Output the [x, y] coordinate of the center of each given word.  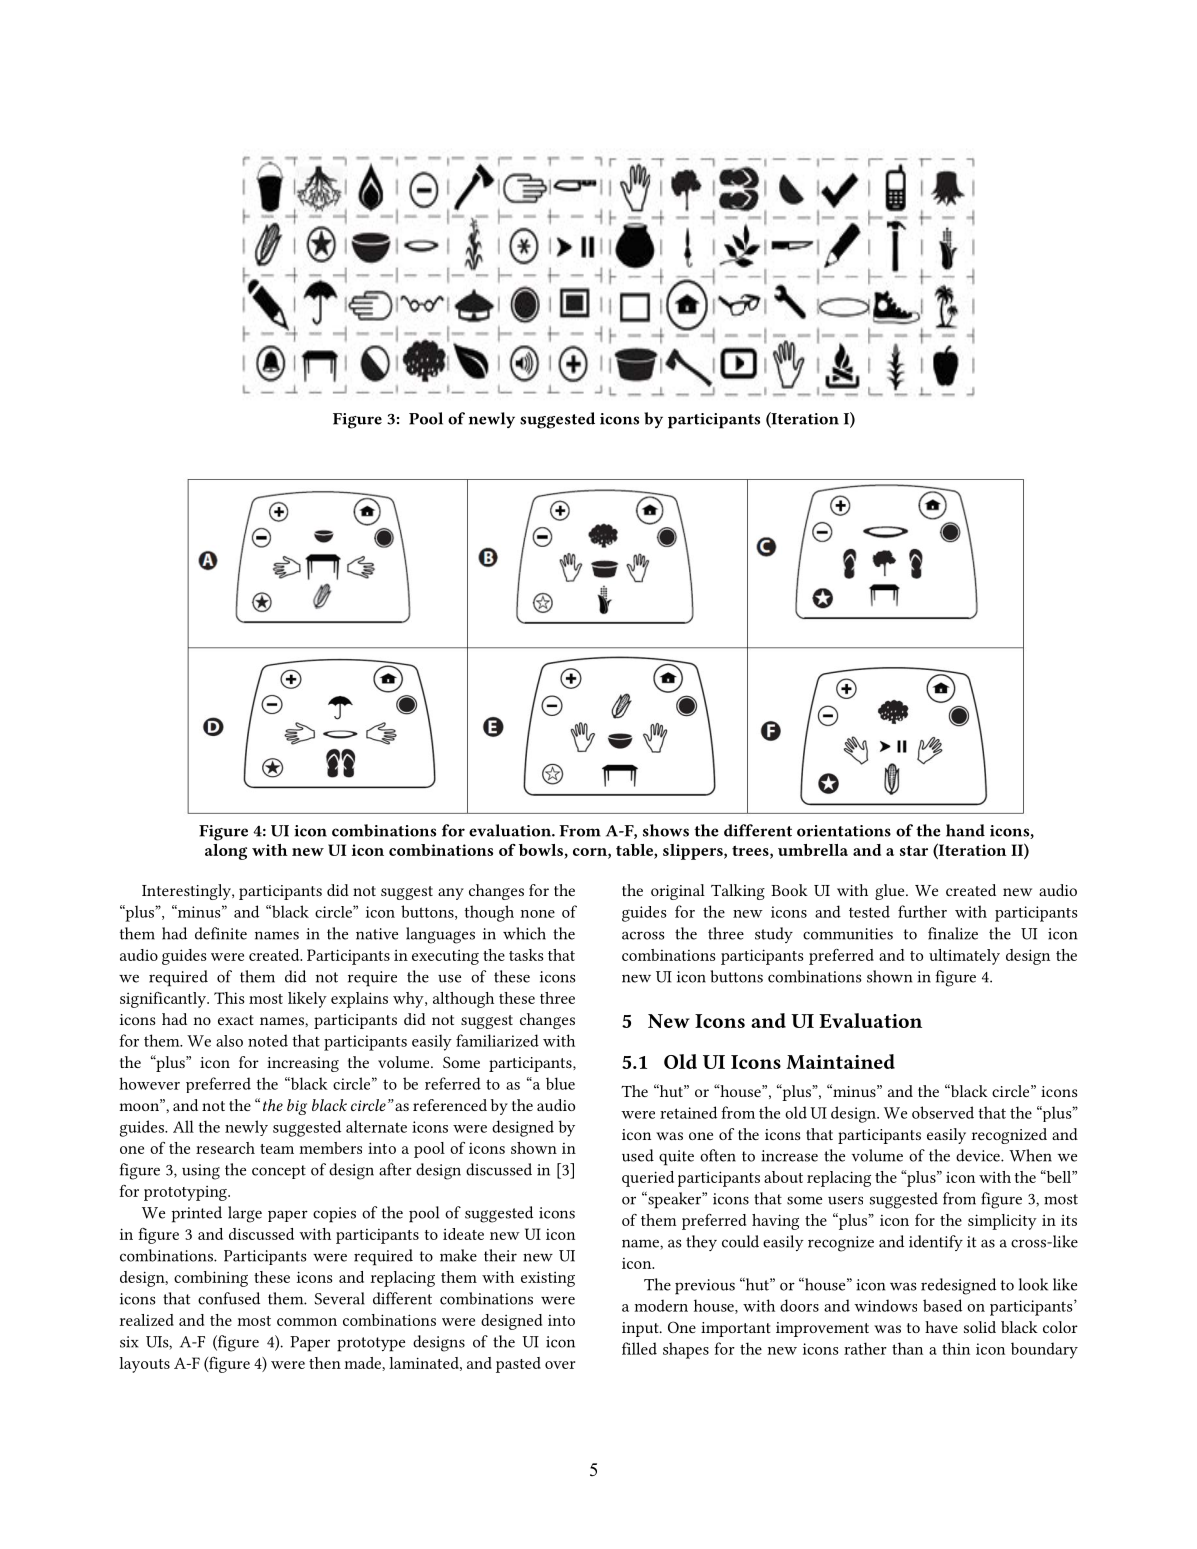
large [245, 1214]
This [229, 998]
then [325, 1363]
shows [666, 830]
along [226, 852]
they [701, 1243]
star [914, 850]
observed [943, 1112]
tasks [526, 955]
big [297, 1107]
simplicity [1002, 1222]
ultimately [964, 957]
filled [639, 1348]
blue [560, 1083]
